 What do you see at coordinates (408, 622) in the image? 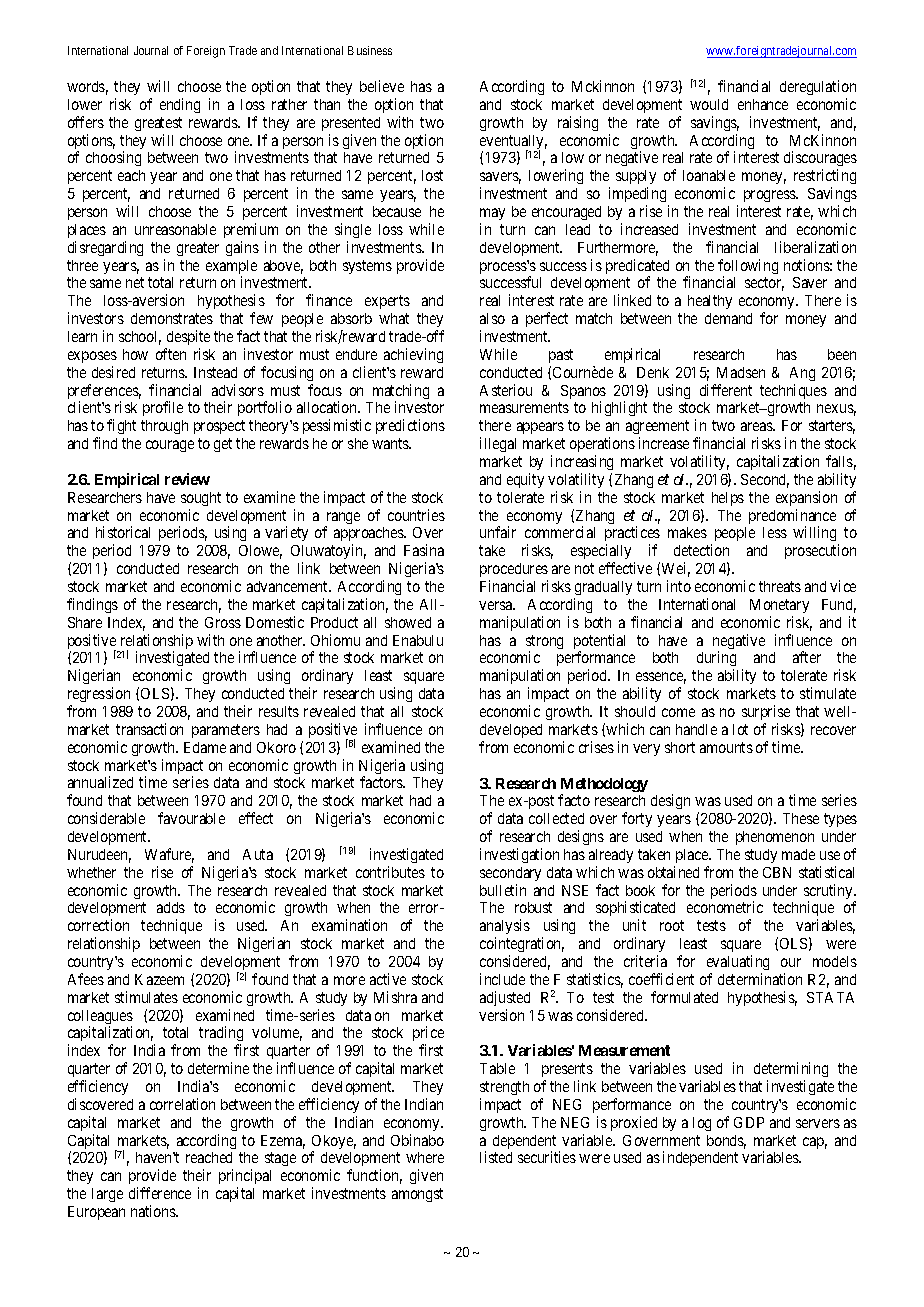
I see `showed` at bounding box center [408, 622].
